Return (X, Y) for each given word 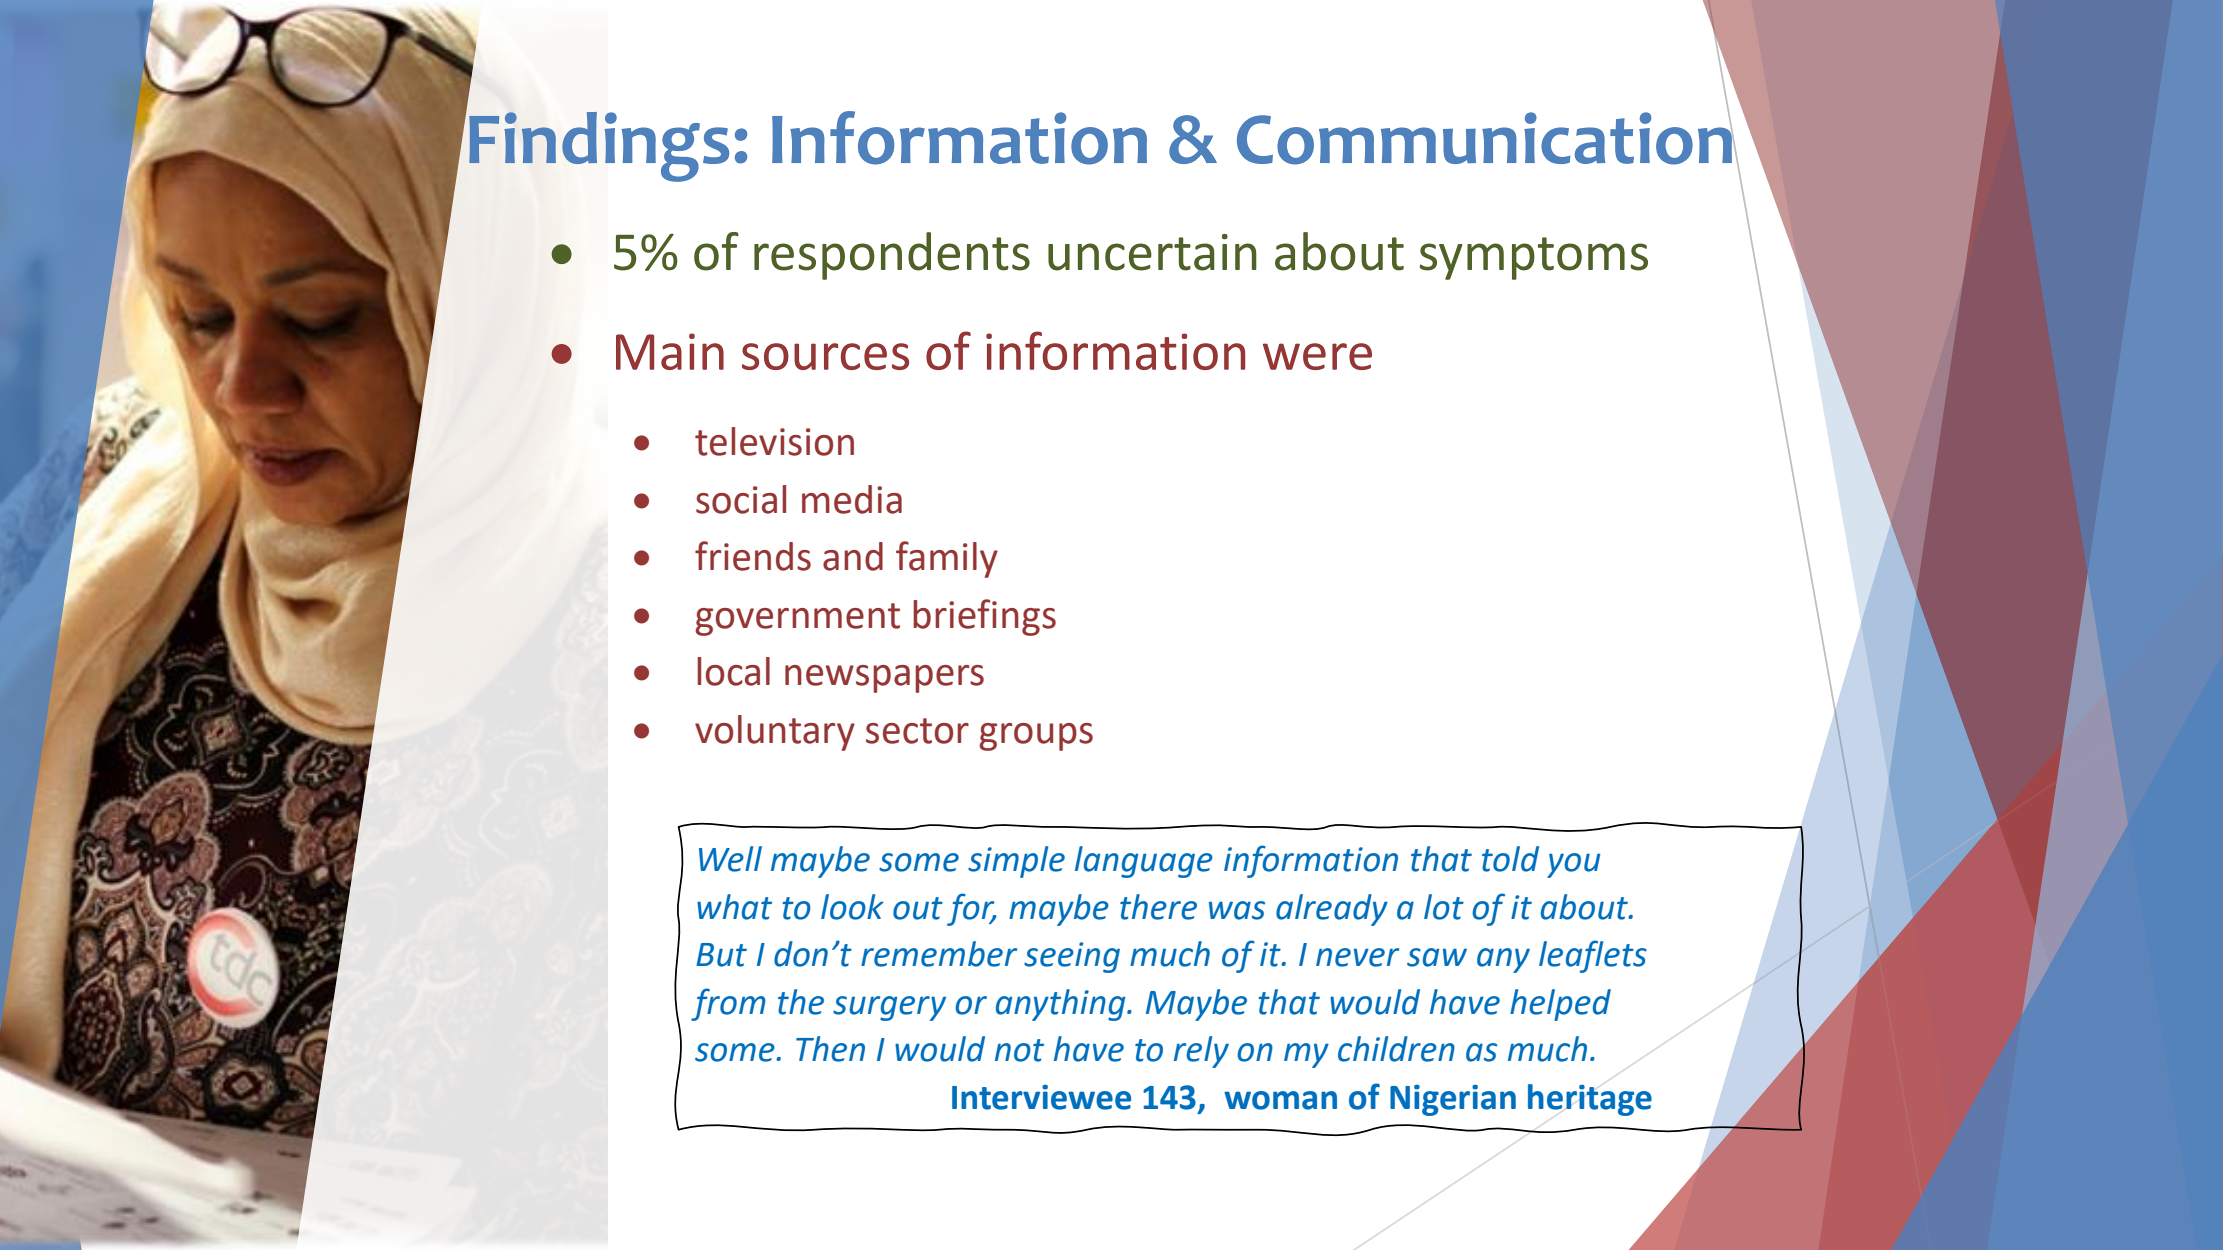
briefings (984, 617)
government (797, 619)
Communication (1485, 137)
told (1510, 859)
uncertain (1152, 252)
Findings (599, 147)
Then (830, 1049)
